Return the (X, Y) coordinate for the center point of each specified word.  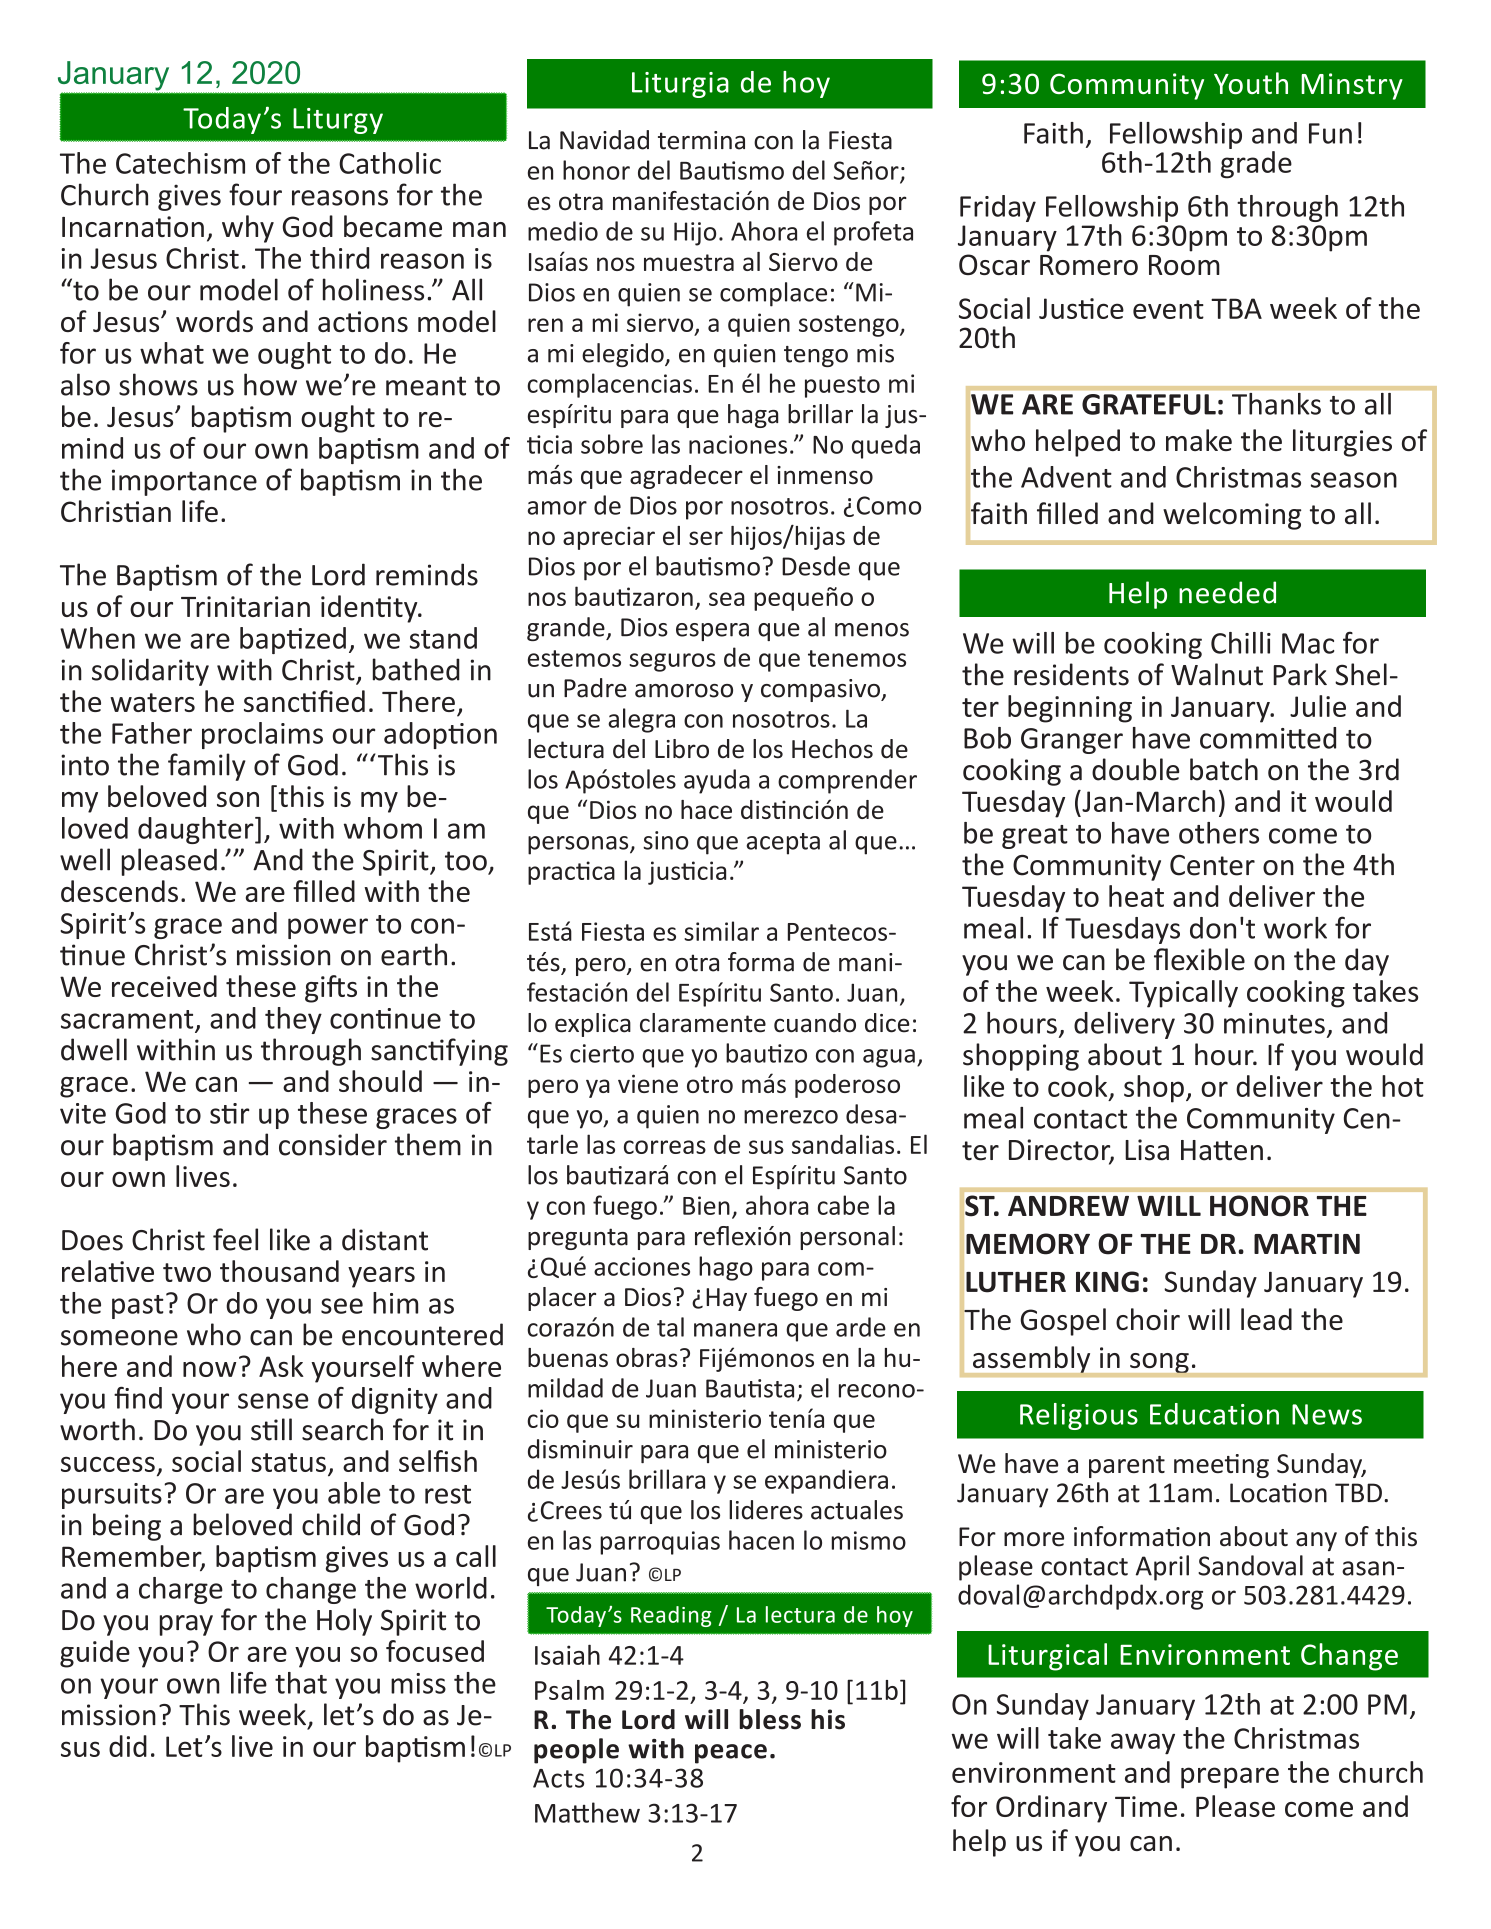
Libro (682, 749)
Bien (706, 1205)
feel (235, 1239)
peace (731, 1754)
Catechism (180, 163)
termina (701, 140)
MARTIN (1307, 1244)
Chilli (1241, 643)
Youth (1251, 83)
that (301, 1683)
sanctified (304, 701)
